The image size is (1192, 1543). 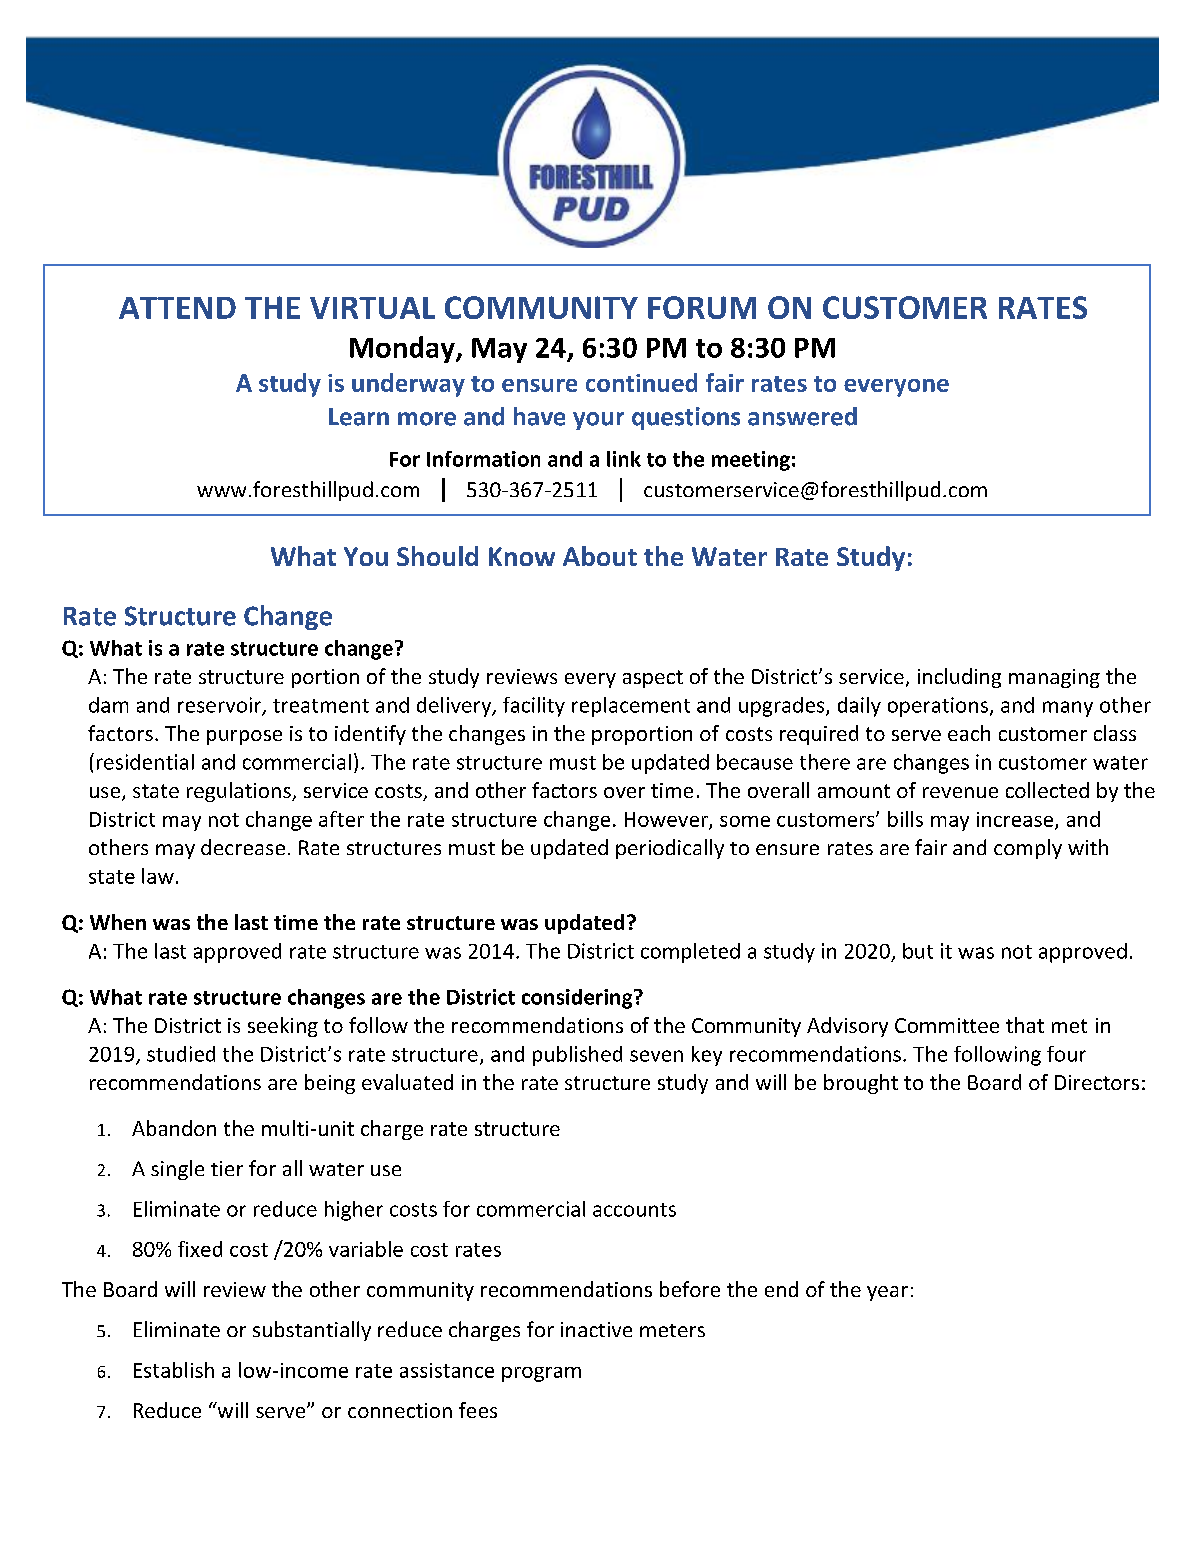 I want to click on ATTEND, so click(x=177, y=308).
